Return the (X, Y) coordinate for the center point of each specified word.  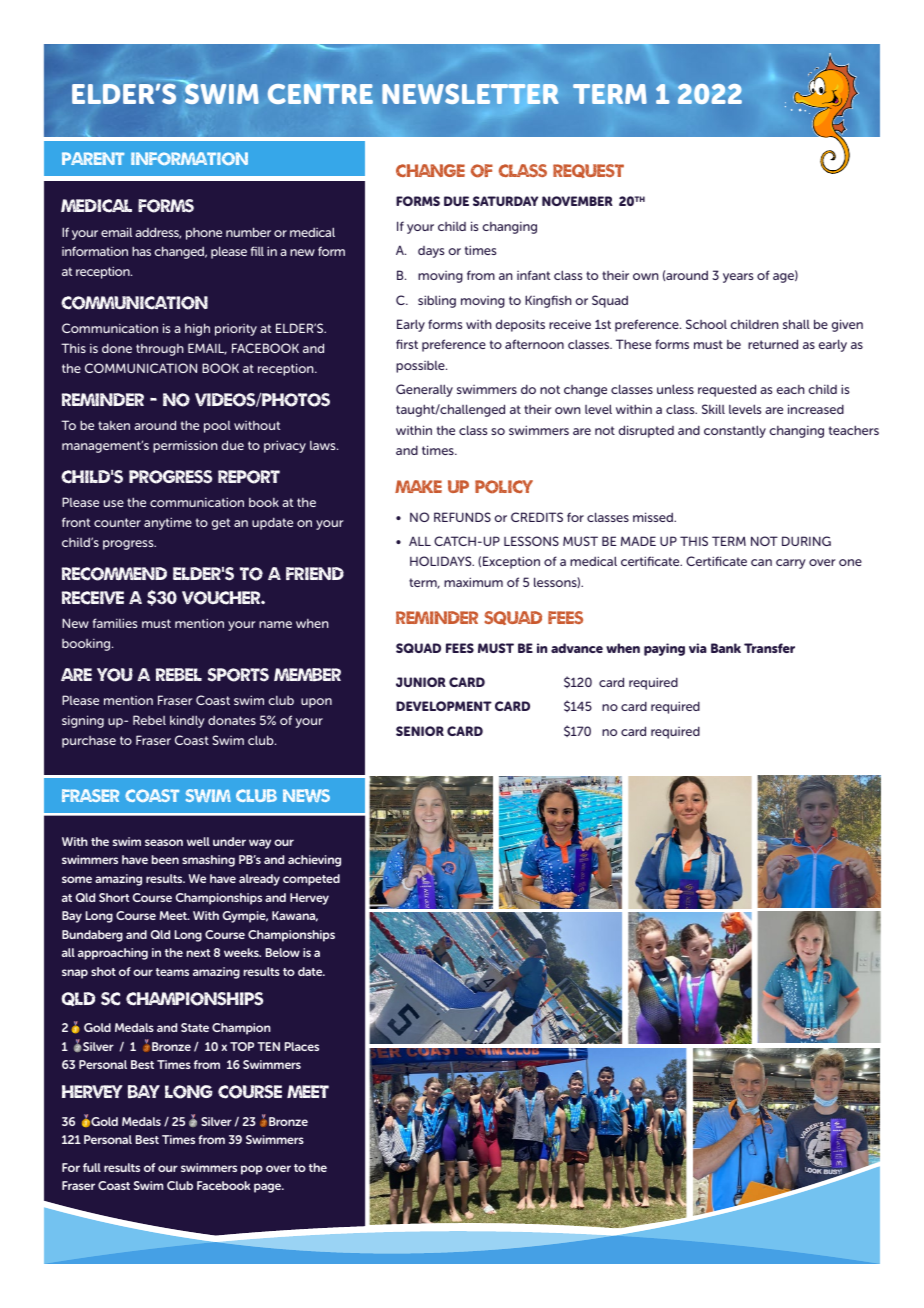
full (92, 1167)
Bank (726, 648)
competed (311, 880)
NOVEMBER (577, 201)
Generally (424, 390)
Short (114, 897)
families (115, 623)
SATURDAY (505, 201)
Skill (713, 409)
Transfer (769, 648)
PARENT (93, 158)
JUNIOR (421, 682)
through (160, 350)
